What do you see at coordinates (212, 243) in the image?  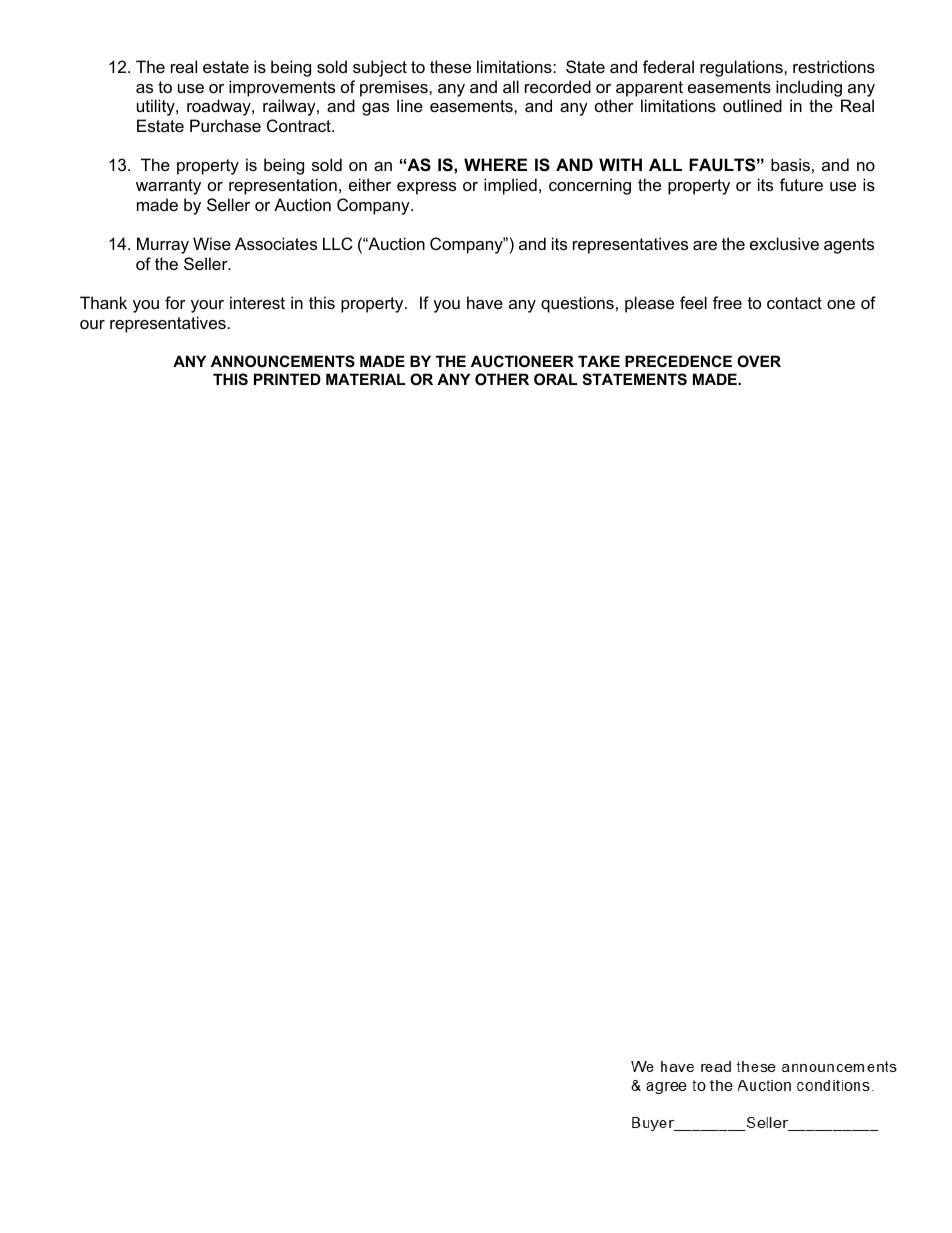 I see `Wise` at bounding box center [212, 243].
